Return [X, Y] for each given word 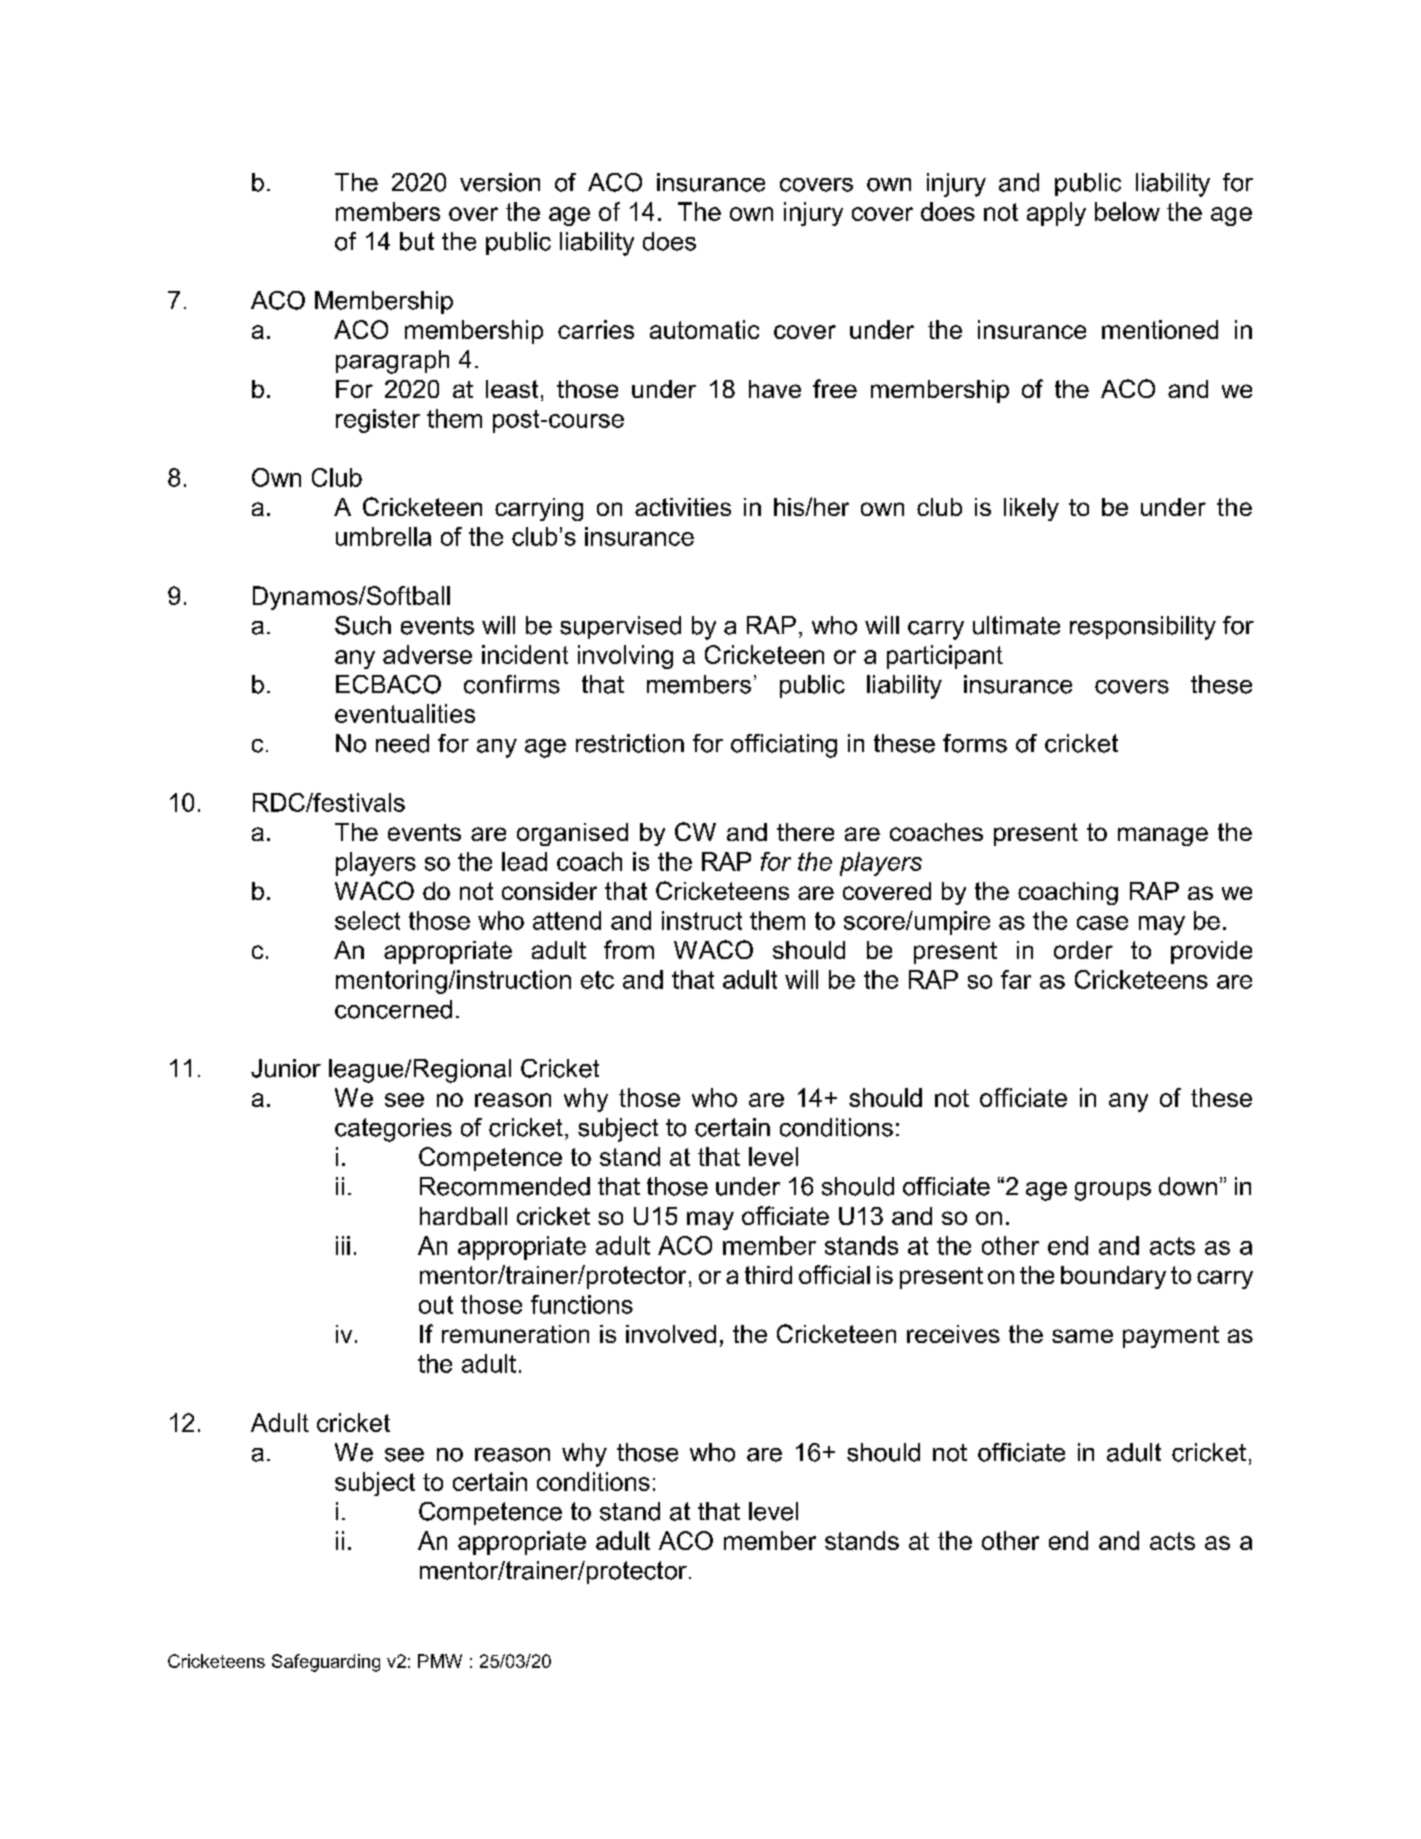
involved [671, 1334]
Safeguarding [326, 1663]
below [1127, 211]
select [367, 920]
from [629, 949]
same [1082, 1336]
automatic [704, 329]
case [1102, 923]
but [417, 241]
